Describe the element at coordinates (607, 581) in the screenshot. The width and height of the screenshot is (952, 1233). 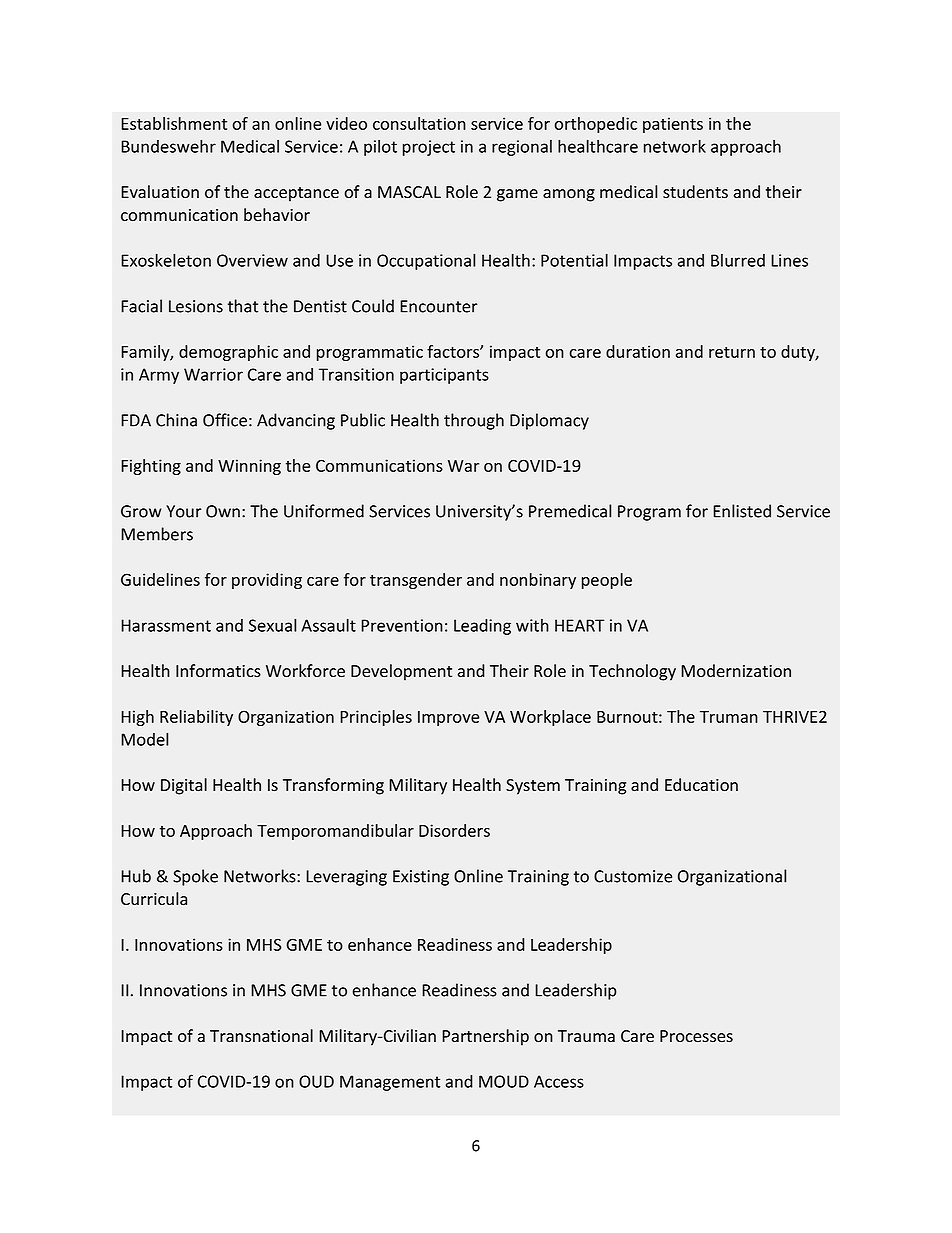
I see `people` at that location.
